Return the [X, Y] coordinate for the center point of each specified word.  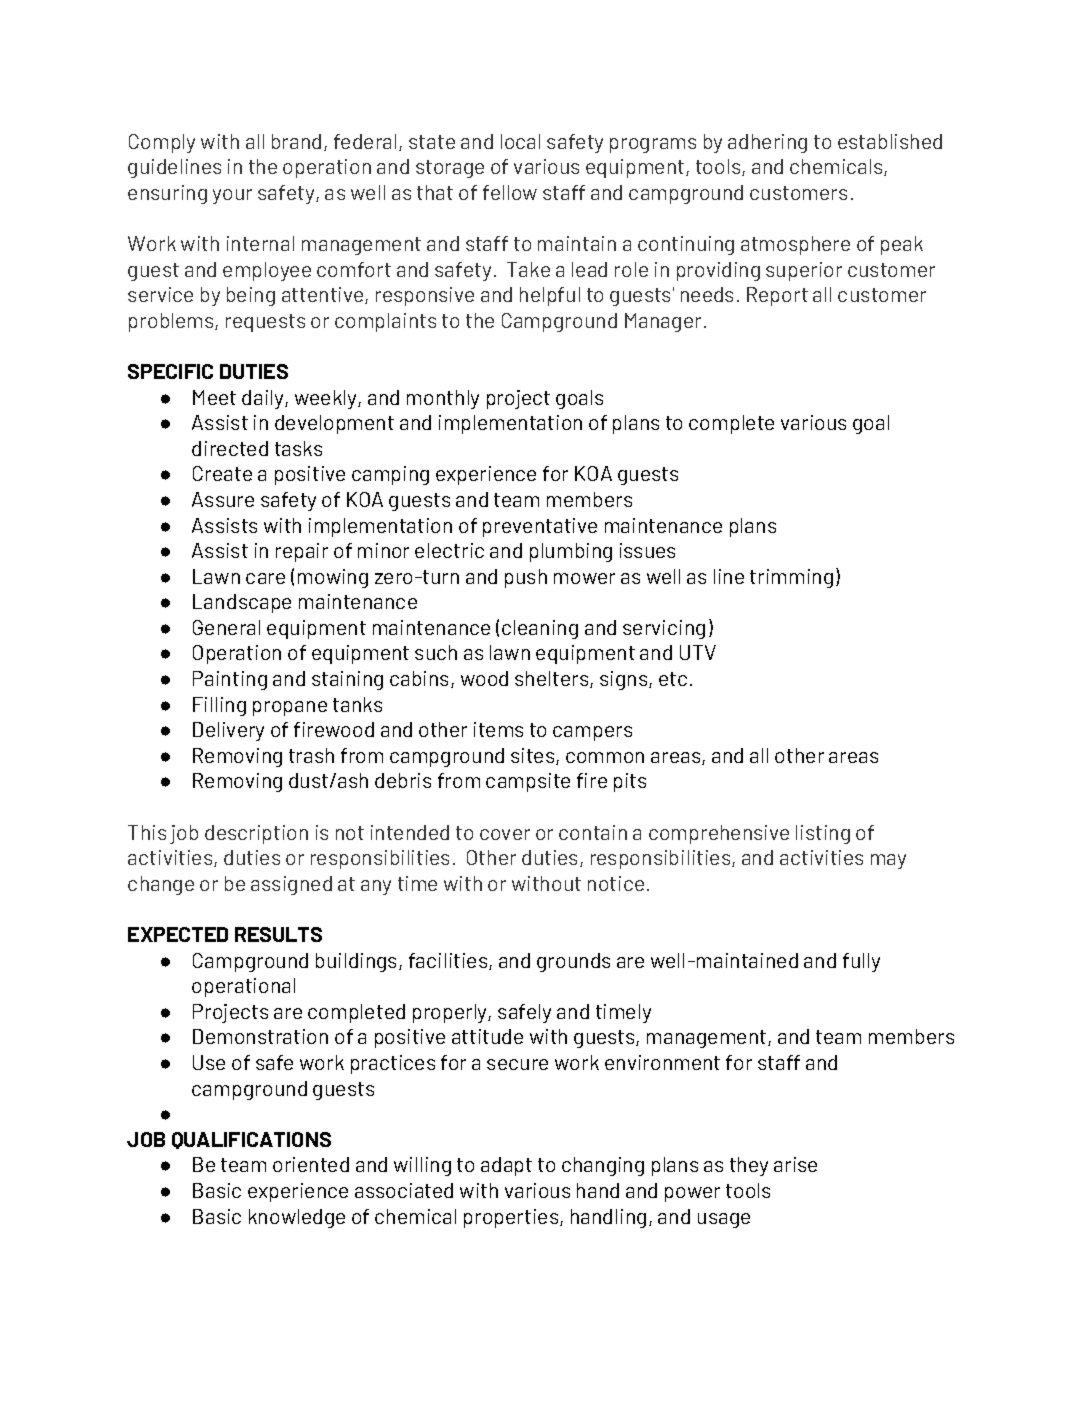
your [232, 196]
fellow [510, 192]
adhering [767, 143]
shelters [553, 679]
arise [795, 1164]
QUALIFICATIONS [251, 1140]
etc [673, 679]
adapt [506, 1166]
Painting [230, 680]
